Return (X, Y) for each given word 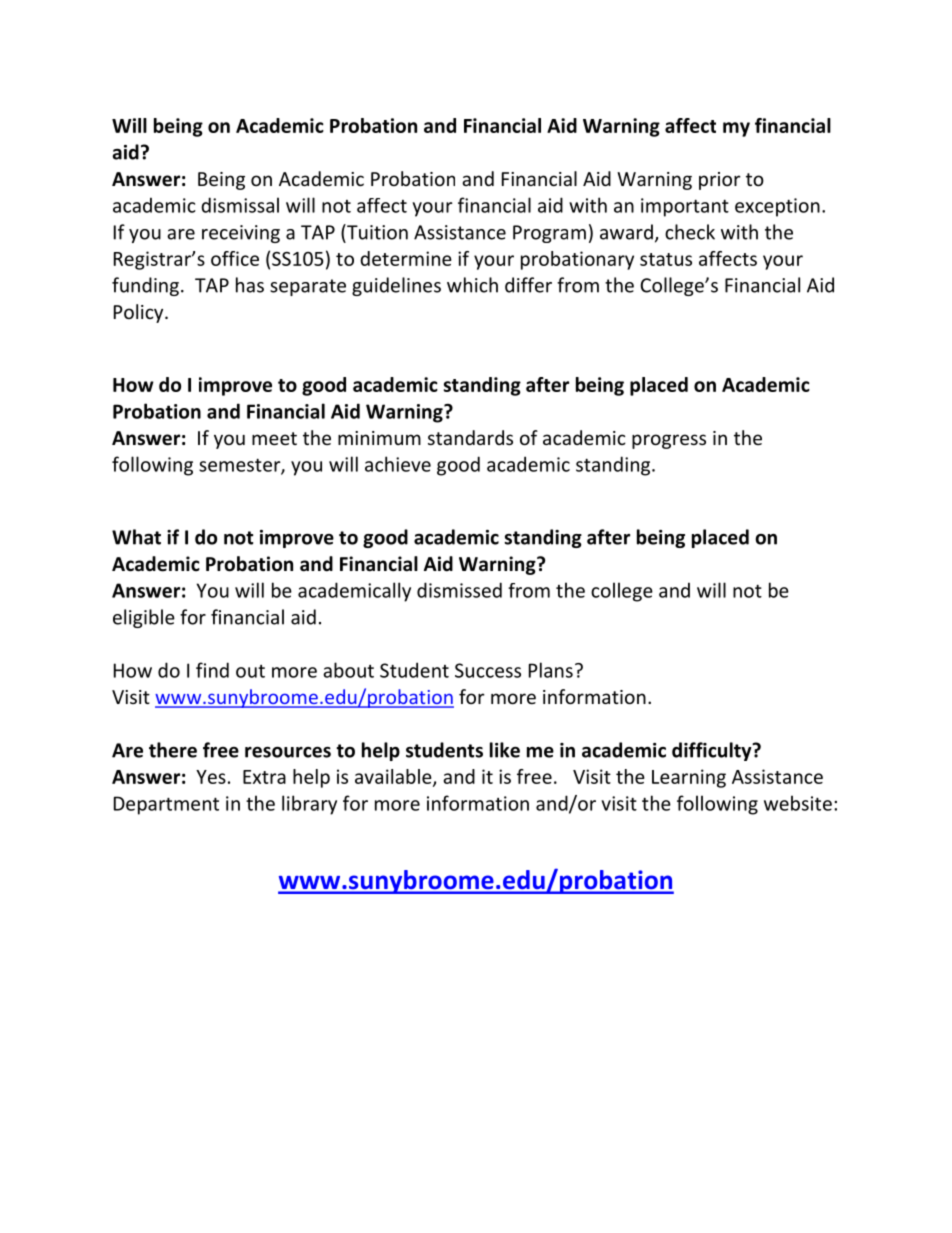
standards (470, 437)
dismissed (459, 590)
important (685, 207)
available (394, 777)
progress (669, 441)
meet (274, 438)
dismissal (240, 205)
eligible (144, 618)
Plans (551, 670)
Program (549, 234)
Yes (211, 777)
